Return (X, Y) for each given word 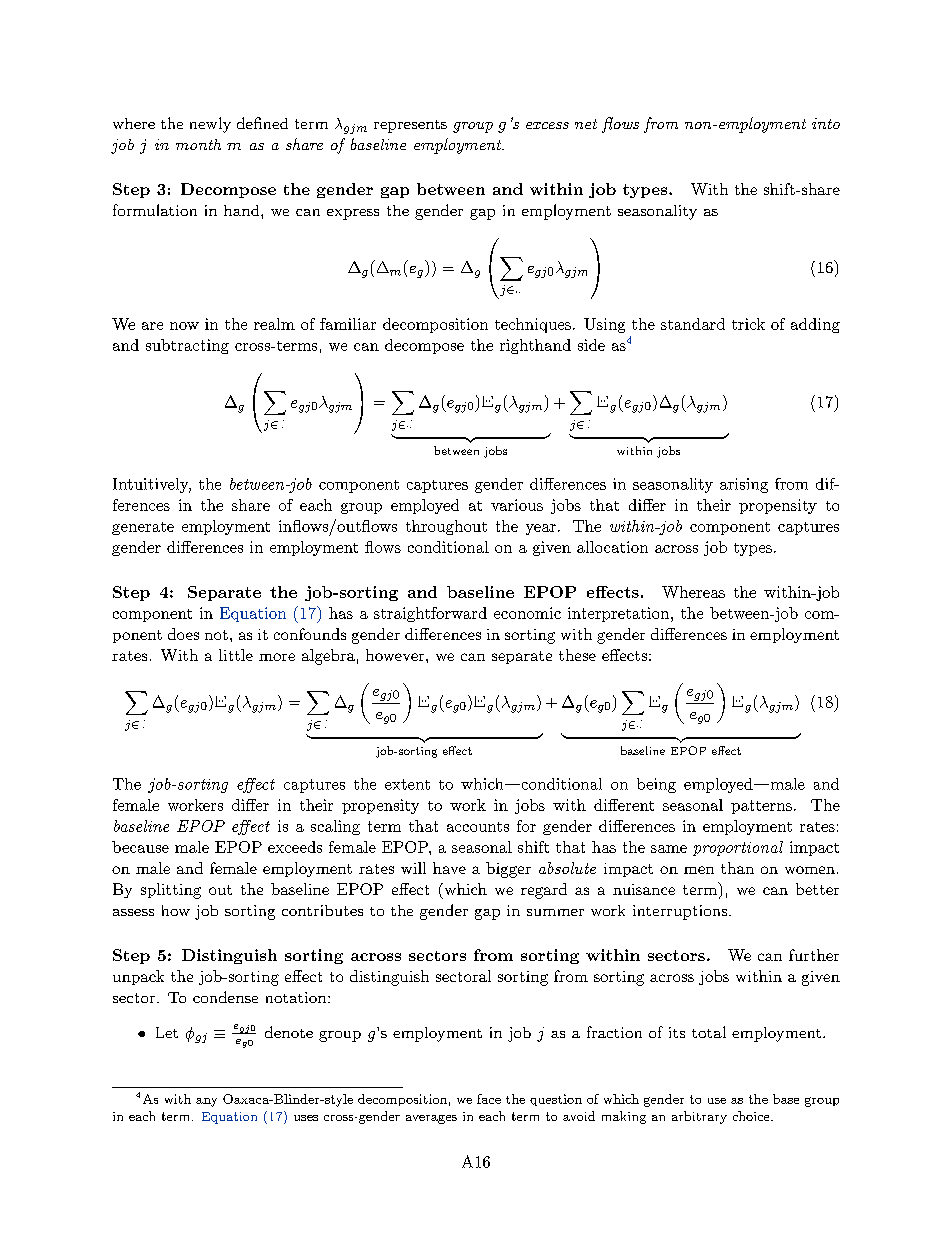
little (236, 655)
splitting (171, 891)
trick (748, 324)
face (489, 1099)
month (198, 144)
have (449, 868)
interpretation (618, 614)
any (206, 1102)
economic (527, 613)
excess (547, 125)
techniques (533, 325)
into (826, 123)
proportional (738, 848)
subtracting (187, 346)
